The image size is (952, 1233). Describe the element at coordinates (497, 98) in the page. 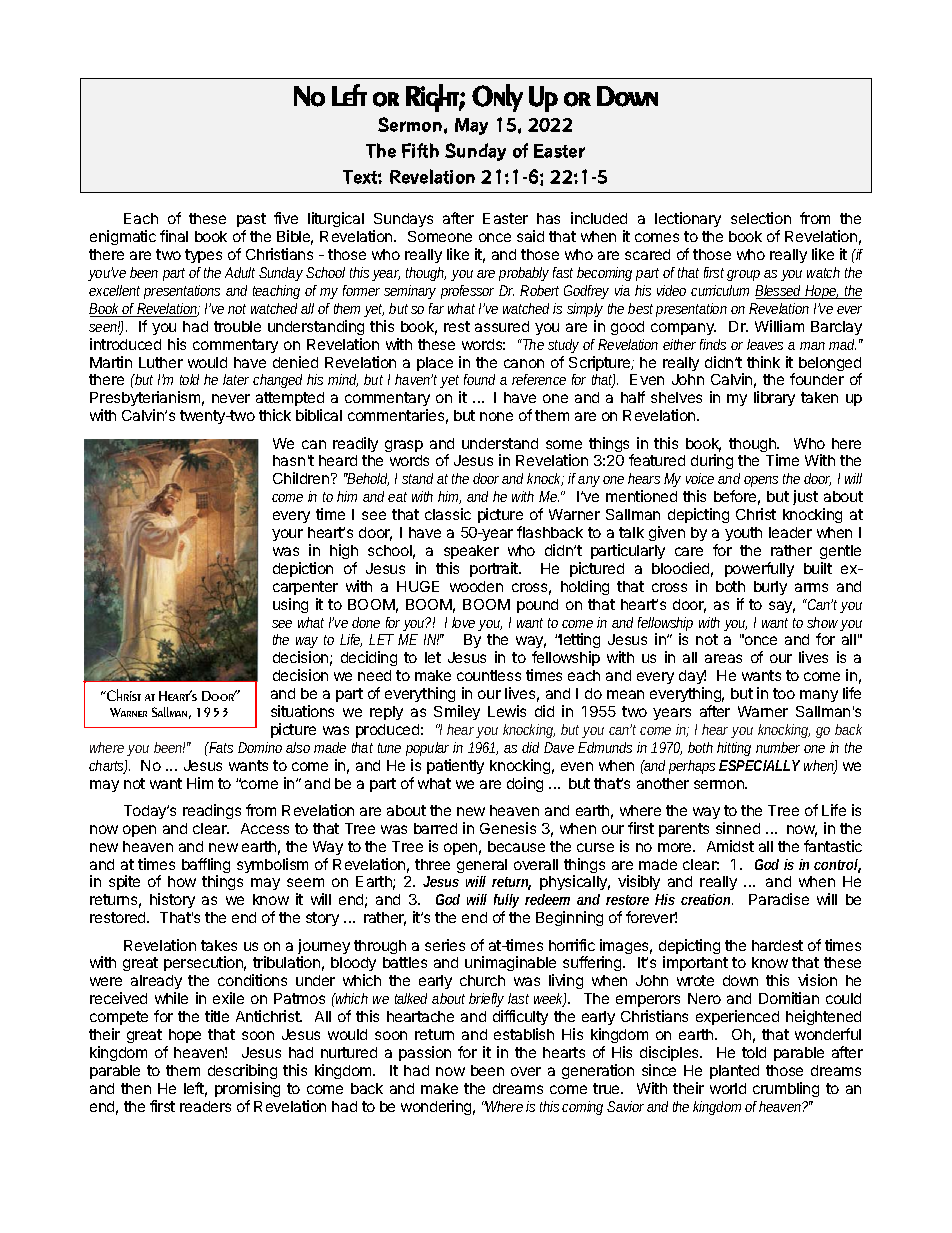

I see `Only` at that location.
